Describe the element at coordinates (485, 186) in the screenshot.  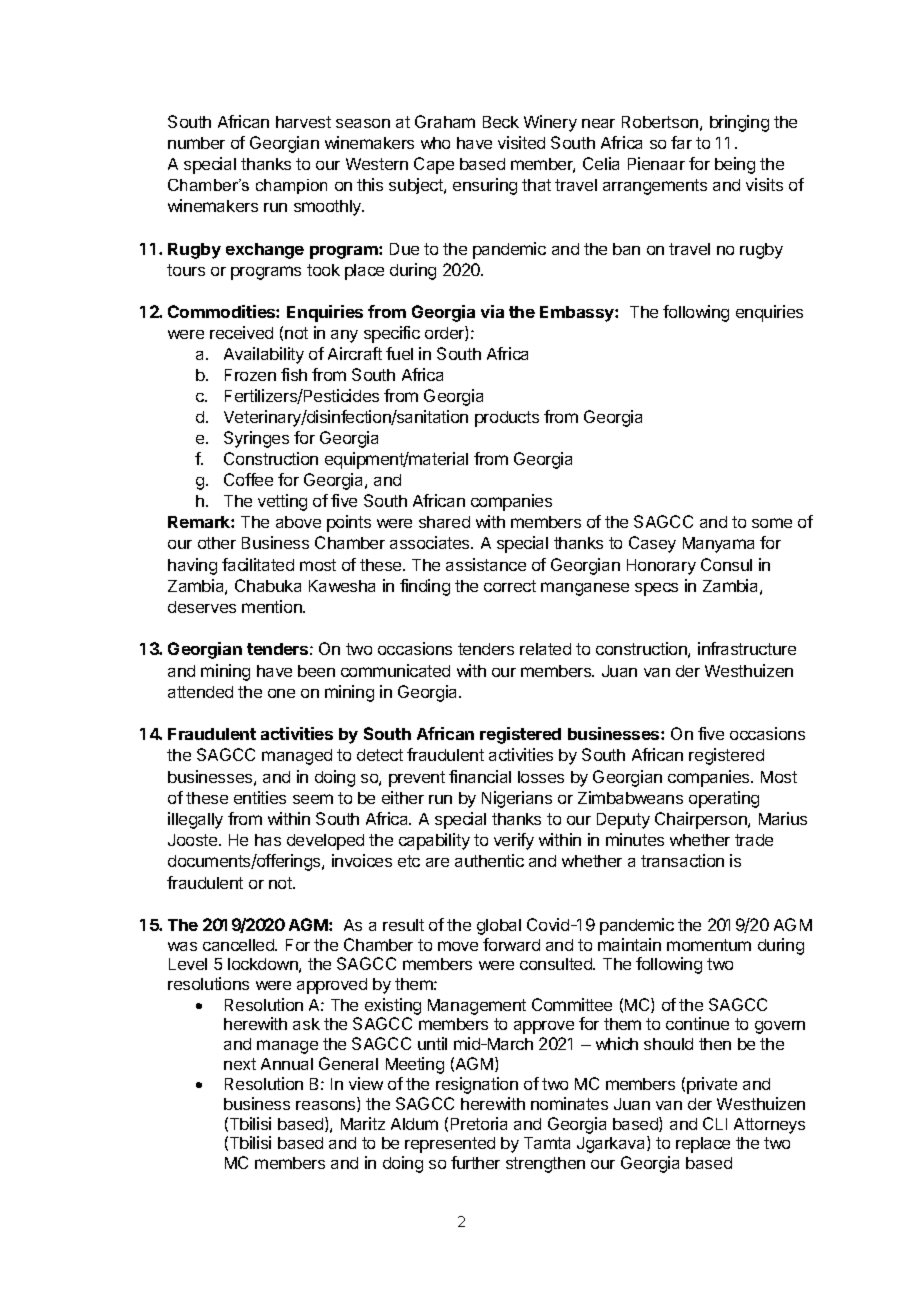
I see `ensuring` at that location.
